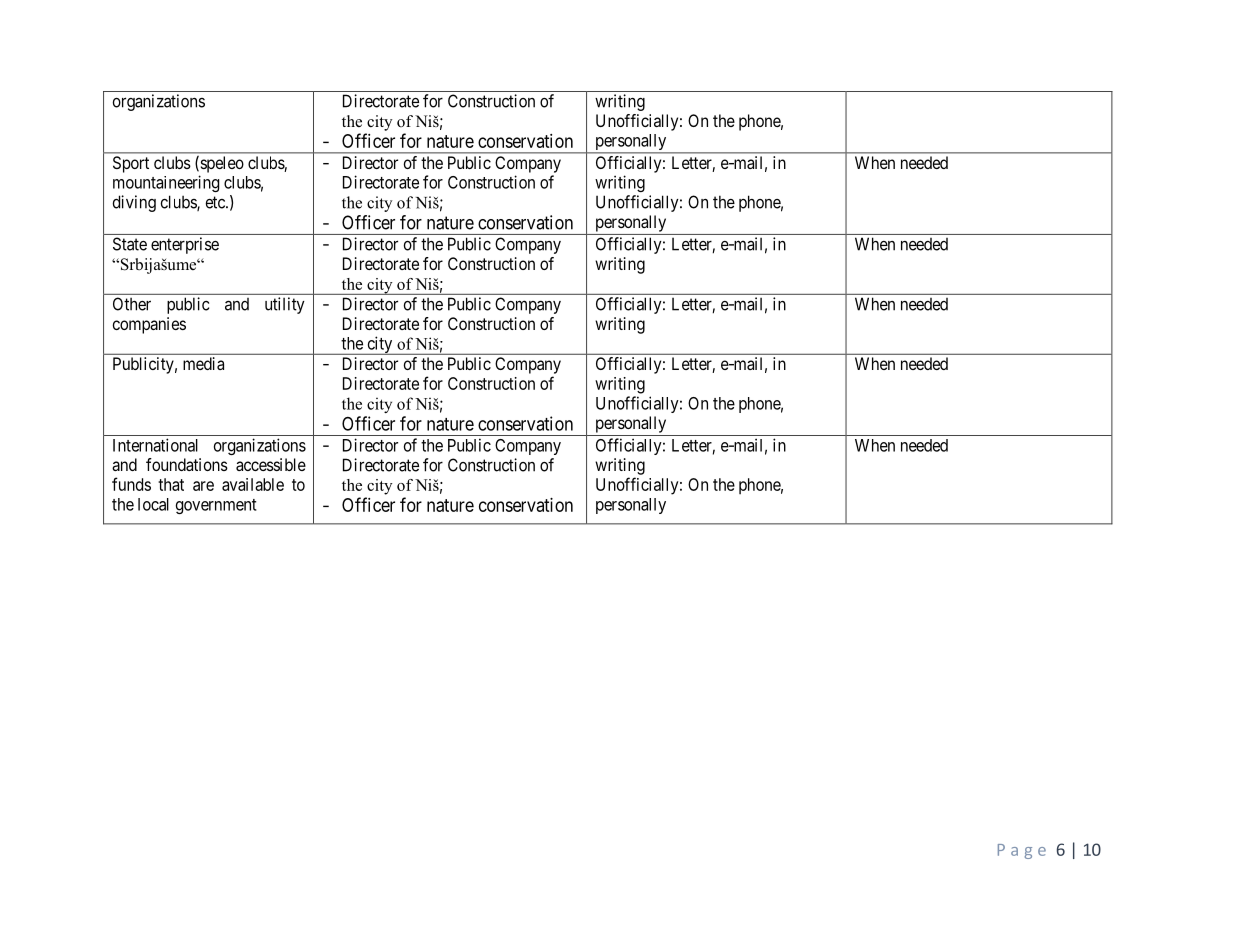 Image resolution: width=1233 pixels, height=952 pixels. I want to click on accessible, so click(271, 464).
